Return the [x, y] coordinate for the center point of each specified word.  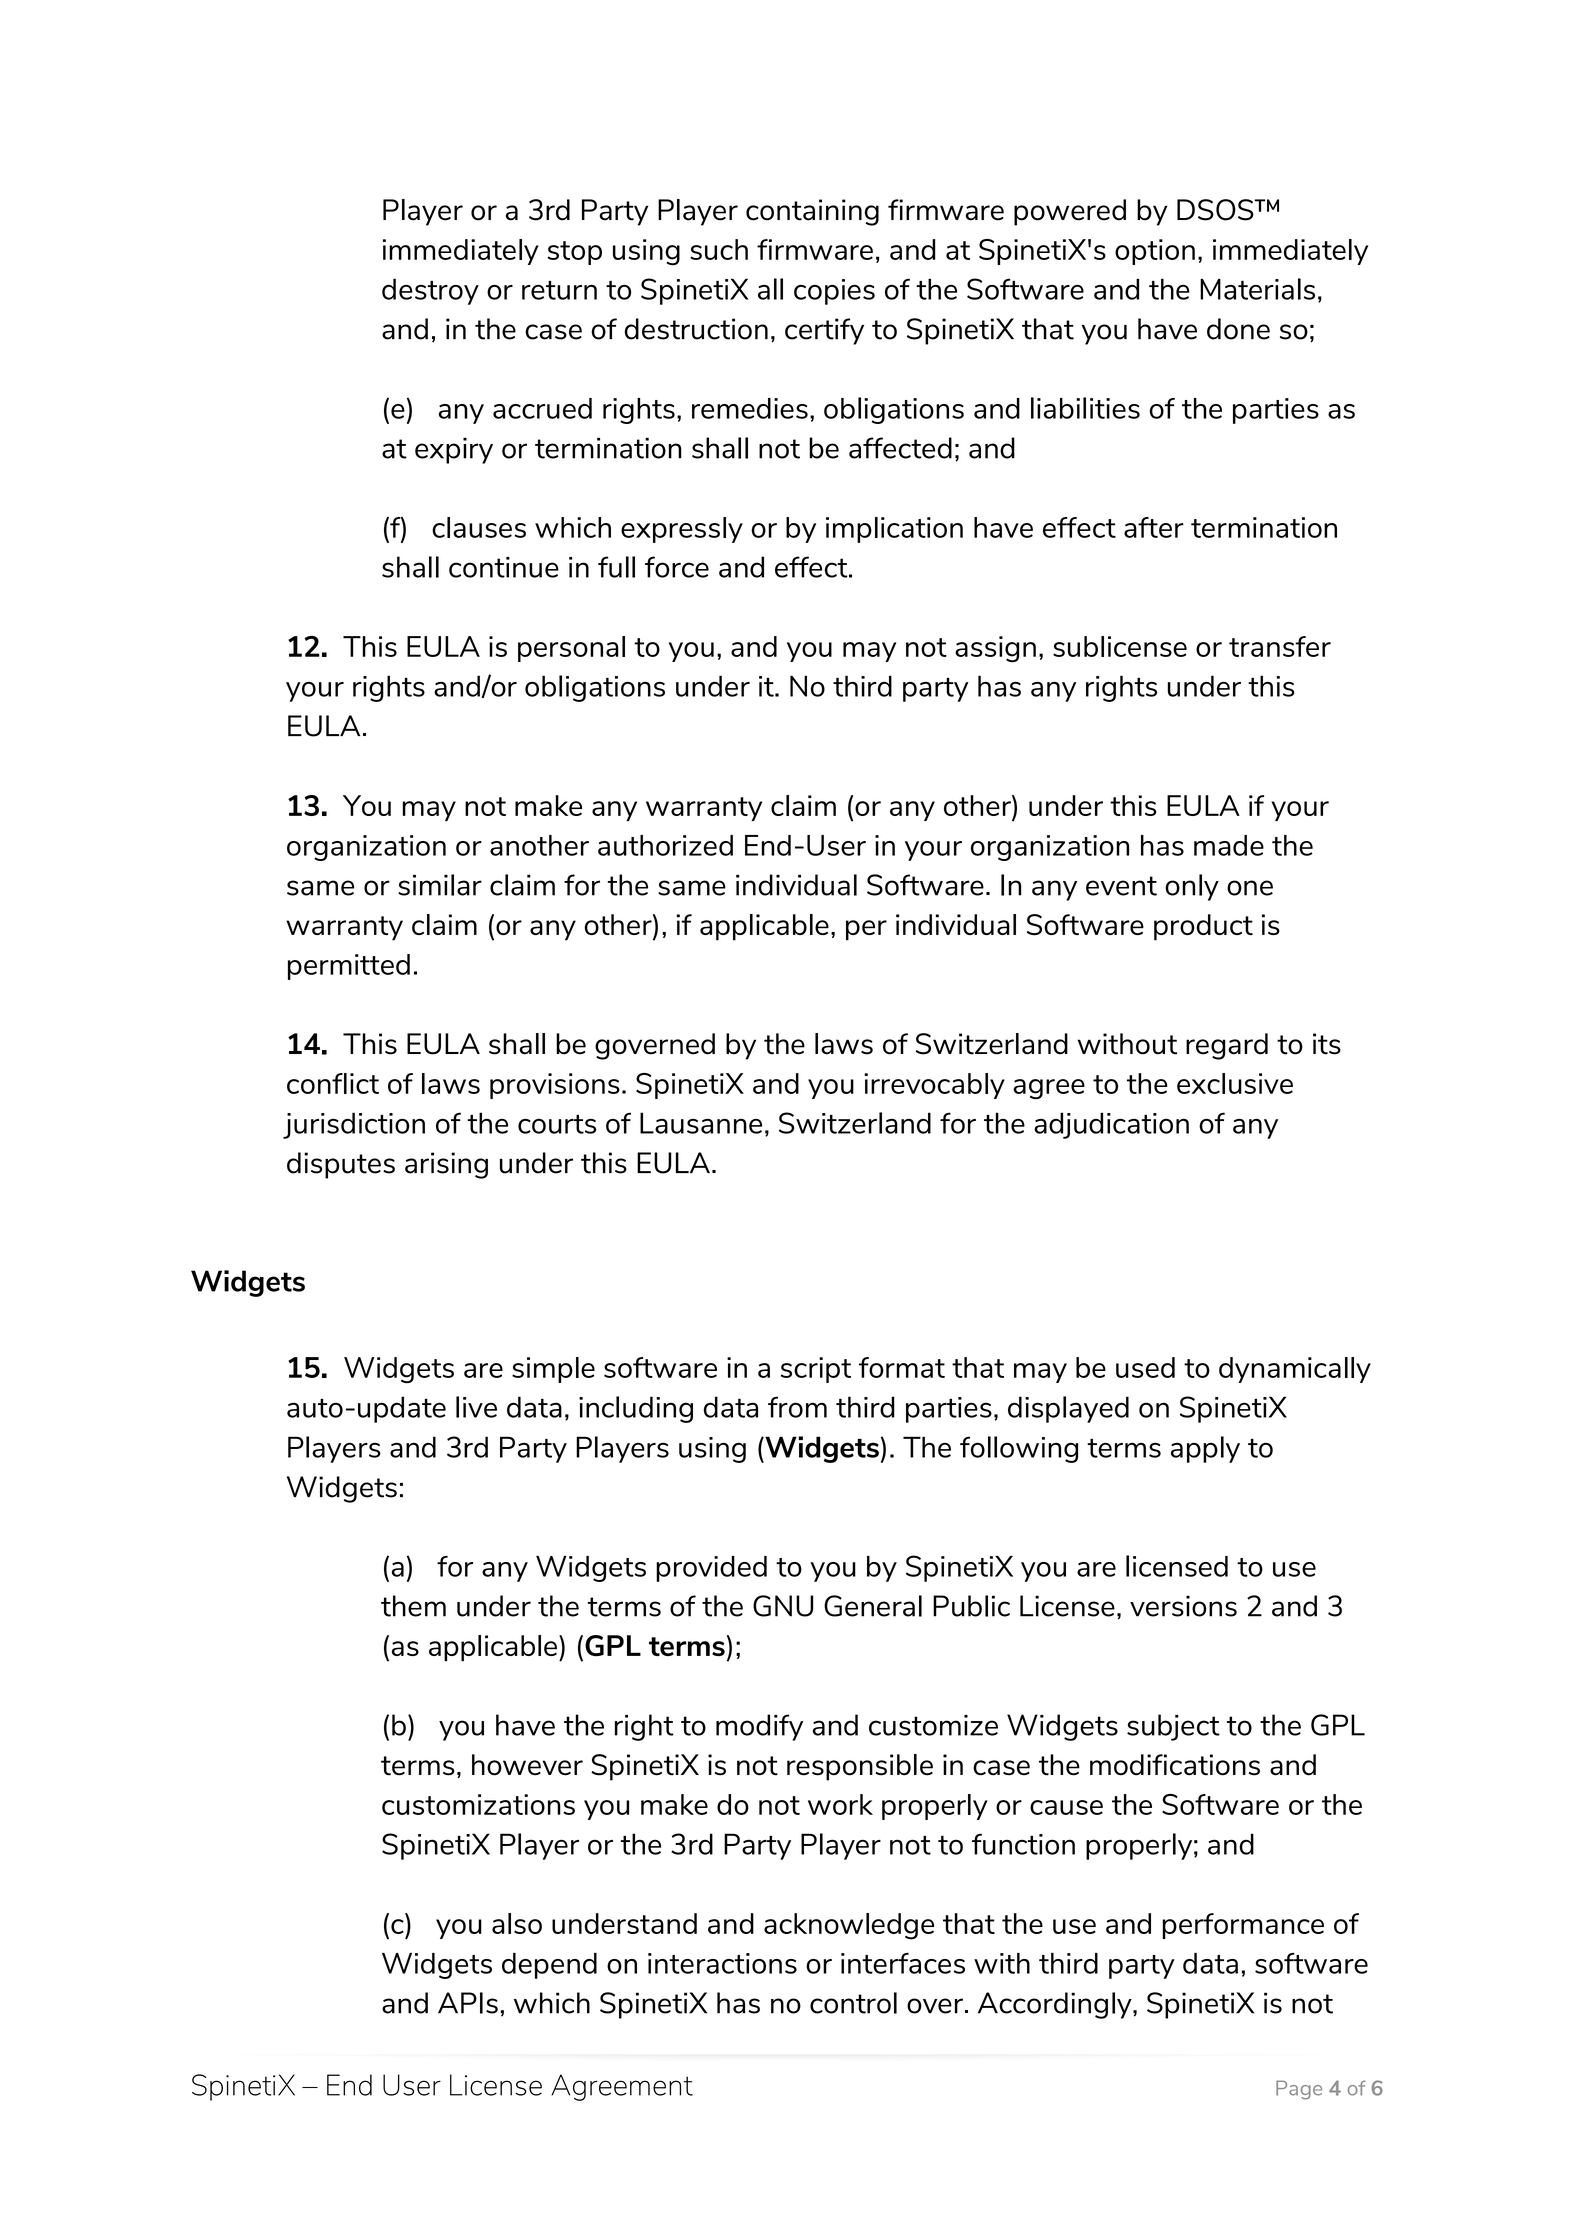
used [1145, 1367]
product [1203, 927]
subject [1173, 1727]
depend [549, 1966]
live [476, 1407]
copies [834, 292]
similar [440, 885]
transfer [1280, 646]
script [816, 1370]
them [413, 1606]
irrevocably [934, 1086]
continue [504, 567]
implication [894, 530]
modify [759, 1727]
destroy [430, 291]
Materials [1257, 289]
